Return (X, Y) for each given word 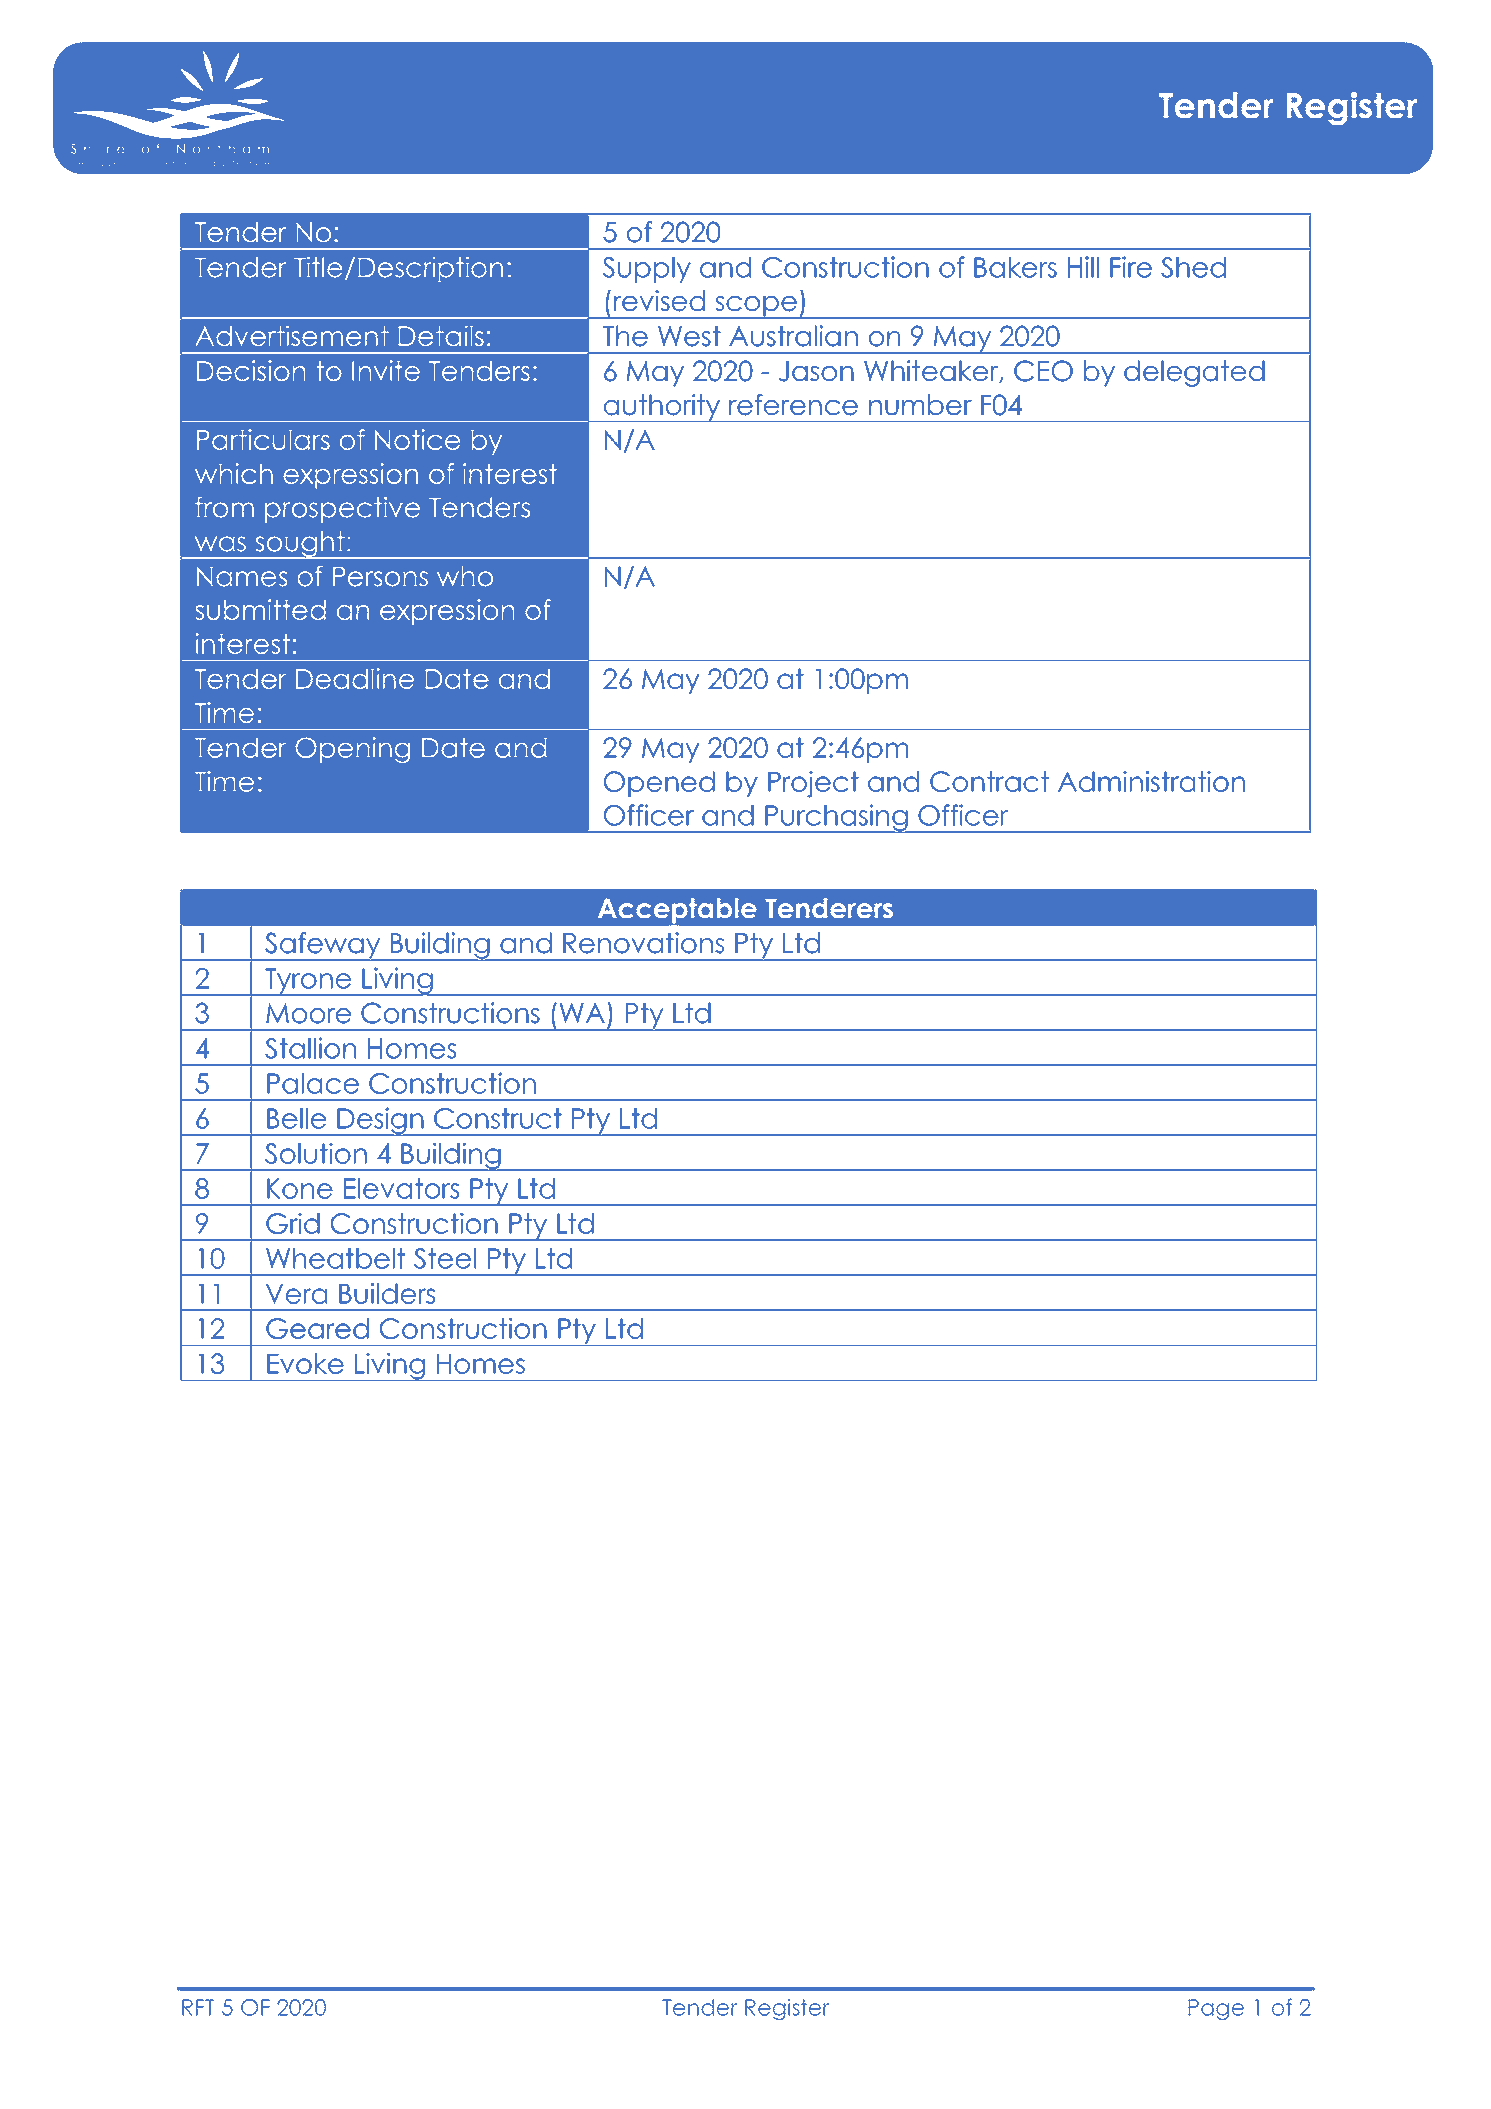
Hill (1083, 267)
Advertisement (292, 336)
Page (1216, 2009)
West (689, 336)
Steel (445, 1258)
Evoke (305, 1363)
